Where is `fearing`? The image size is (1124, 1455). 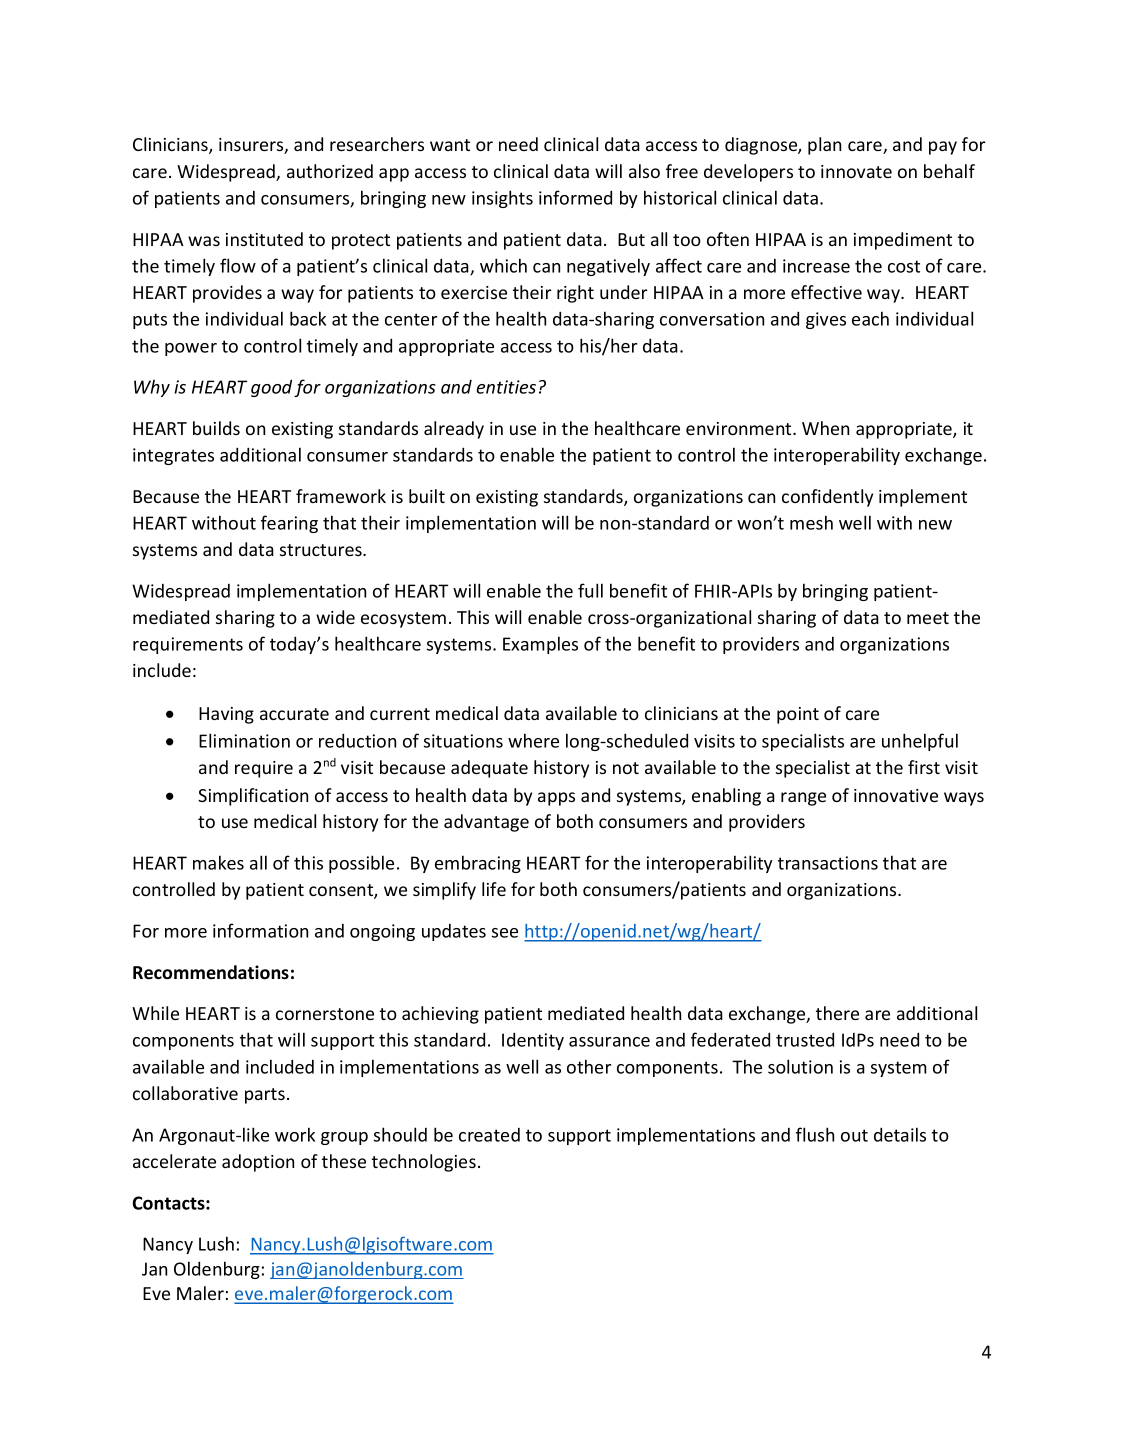
fearing is located at coordinates (289, 524).
